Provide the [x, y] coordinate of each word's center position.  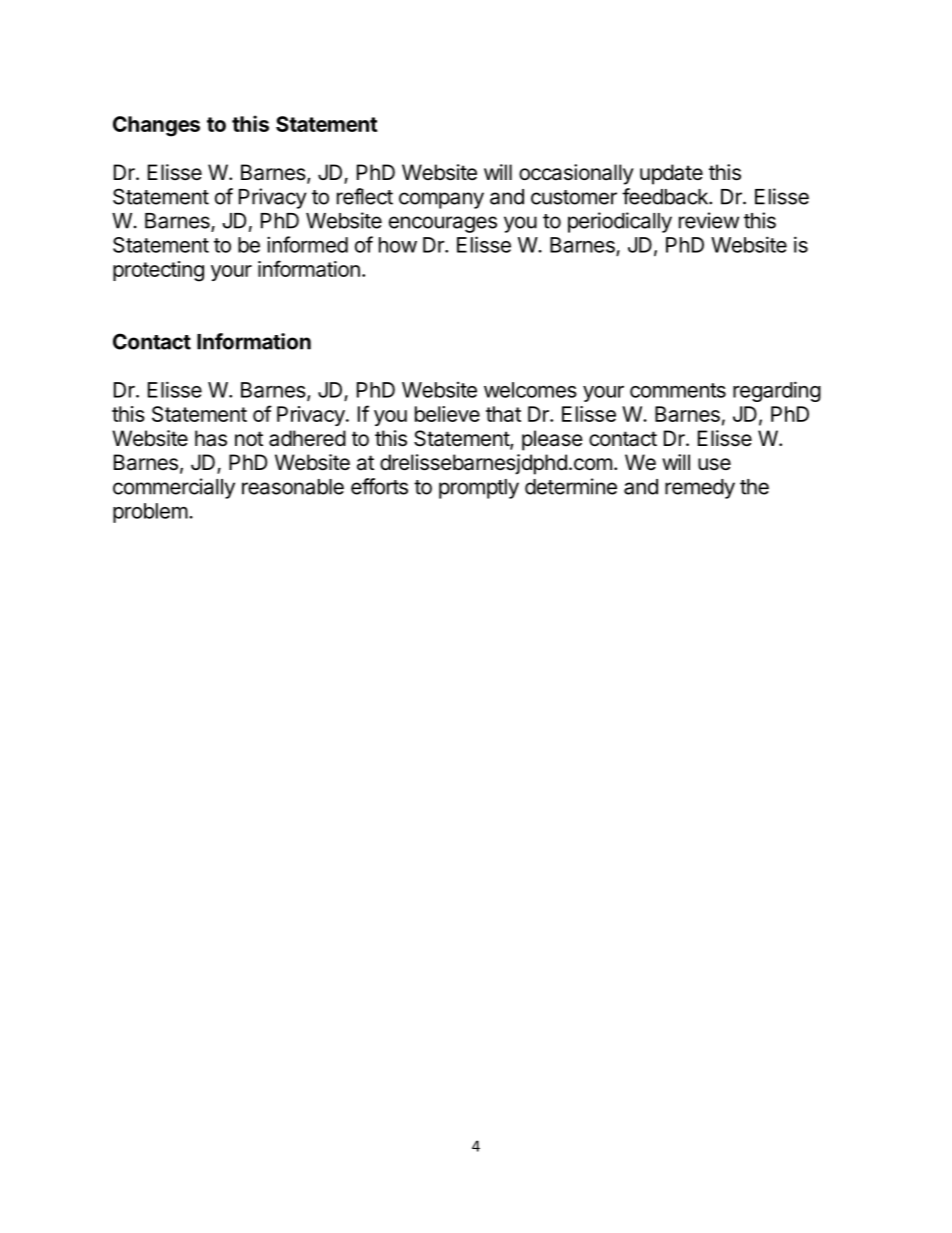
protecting [158, 271]
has [211, 438]
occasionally [576, 174]
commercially [174, 488]
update [671, 174]
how [398, 245]
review [709, 220]
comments [678, 390]
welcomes [530, 390]
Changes [156, 126]
